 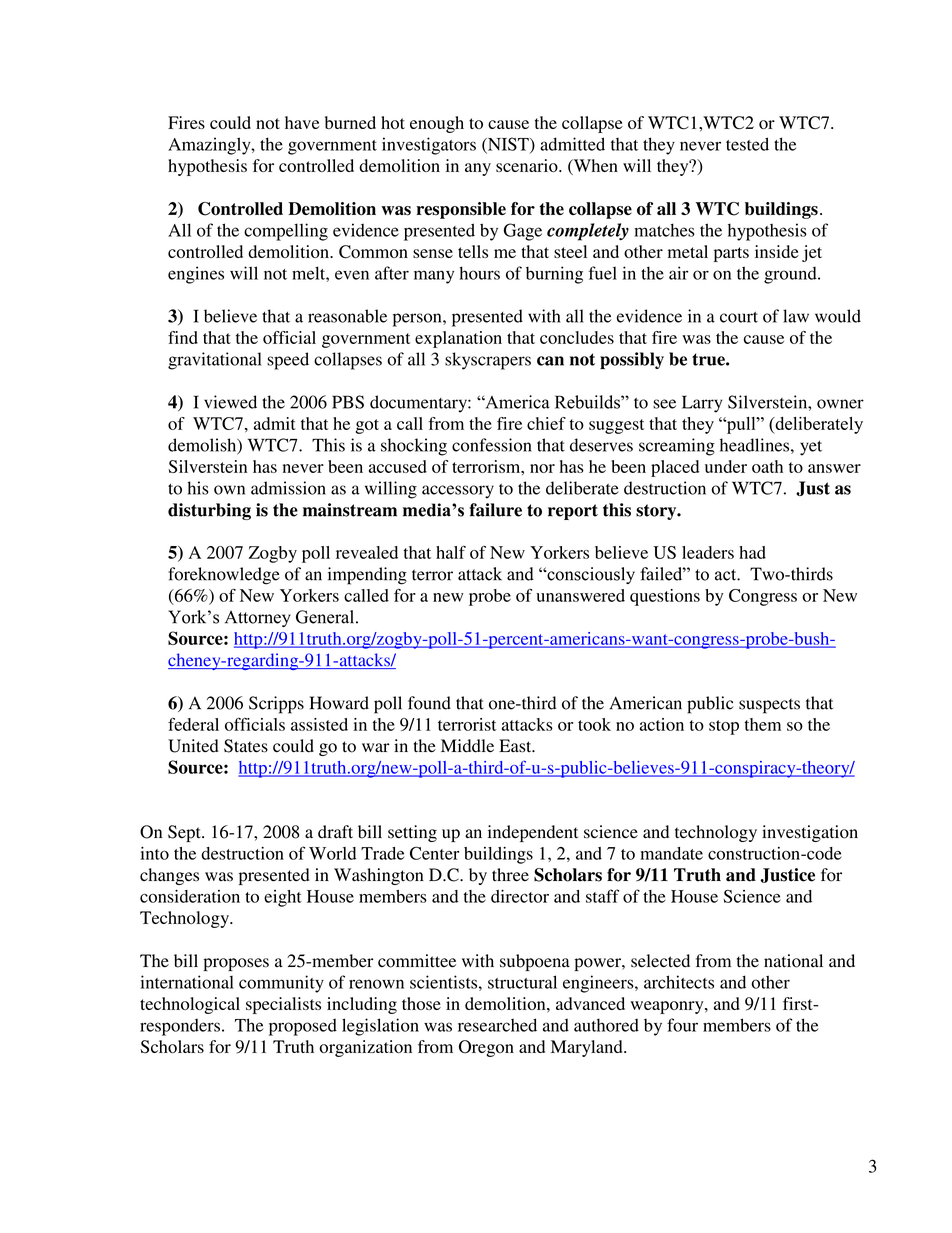 What do you see at coordinates (533, 833) in the screenshot?
I see `independent` at bounding box center [533, 833].
